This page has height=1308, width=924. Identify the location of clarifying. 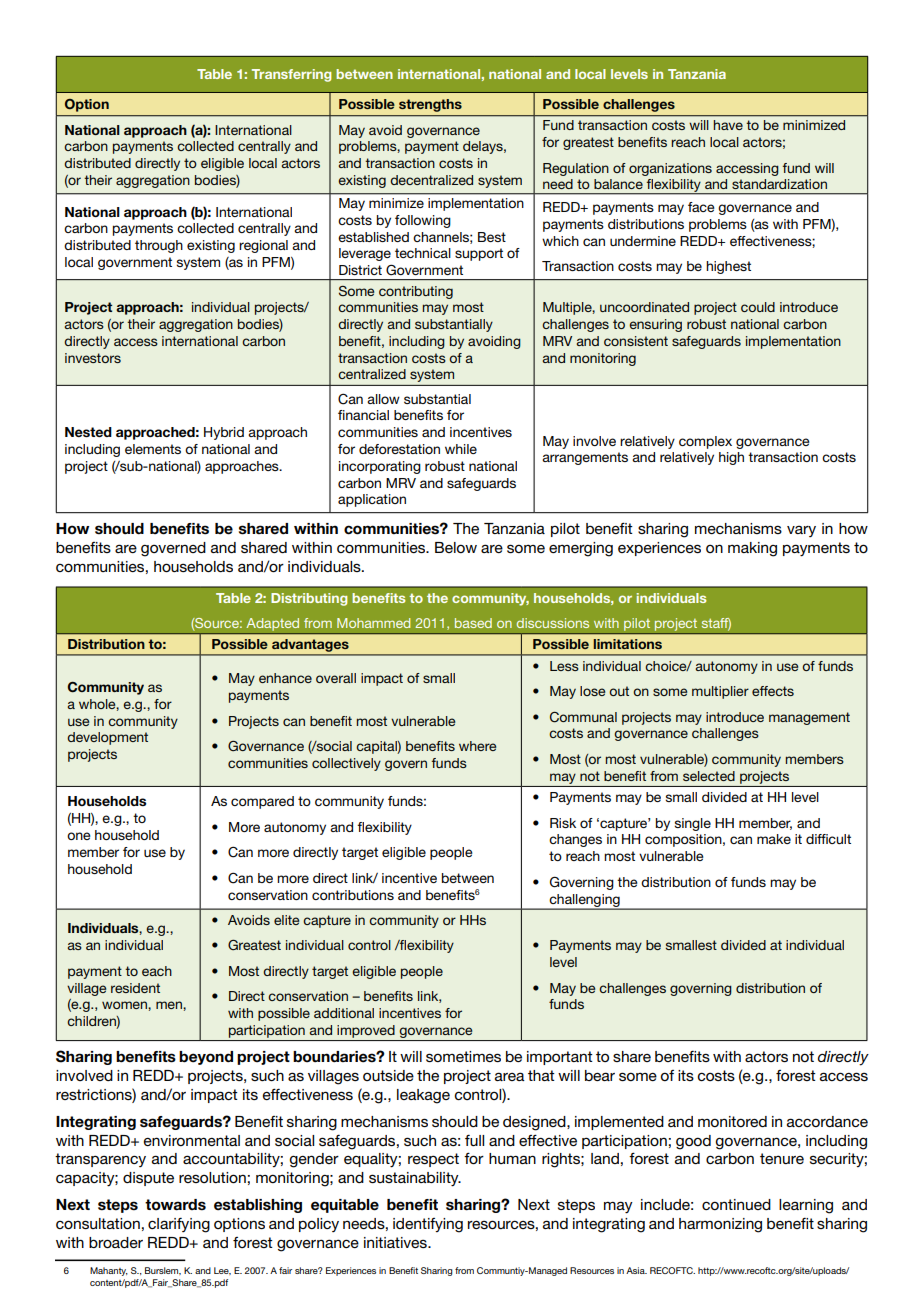
(179, 1225).
